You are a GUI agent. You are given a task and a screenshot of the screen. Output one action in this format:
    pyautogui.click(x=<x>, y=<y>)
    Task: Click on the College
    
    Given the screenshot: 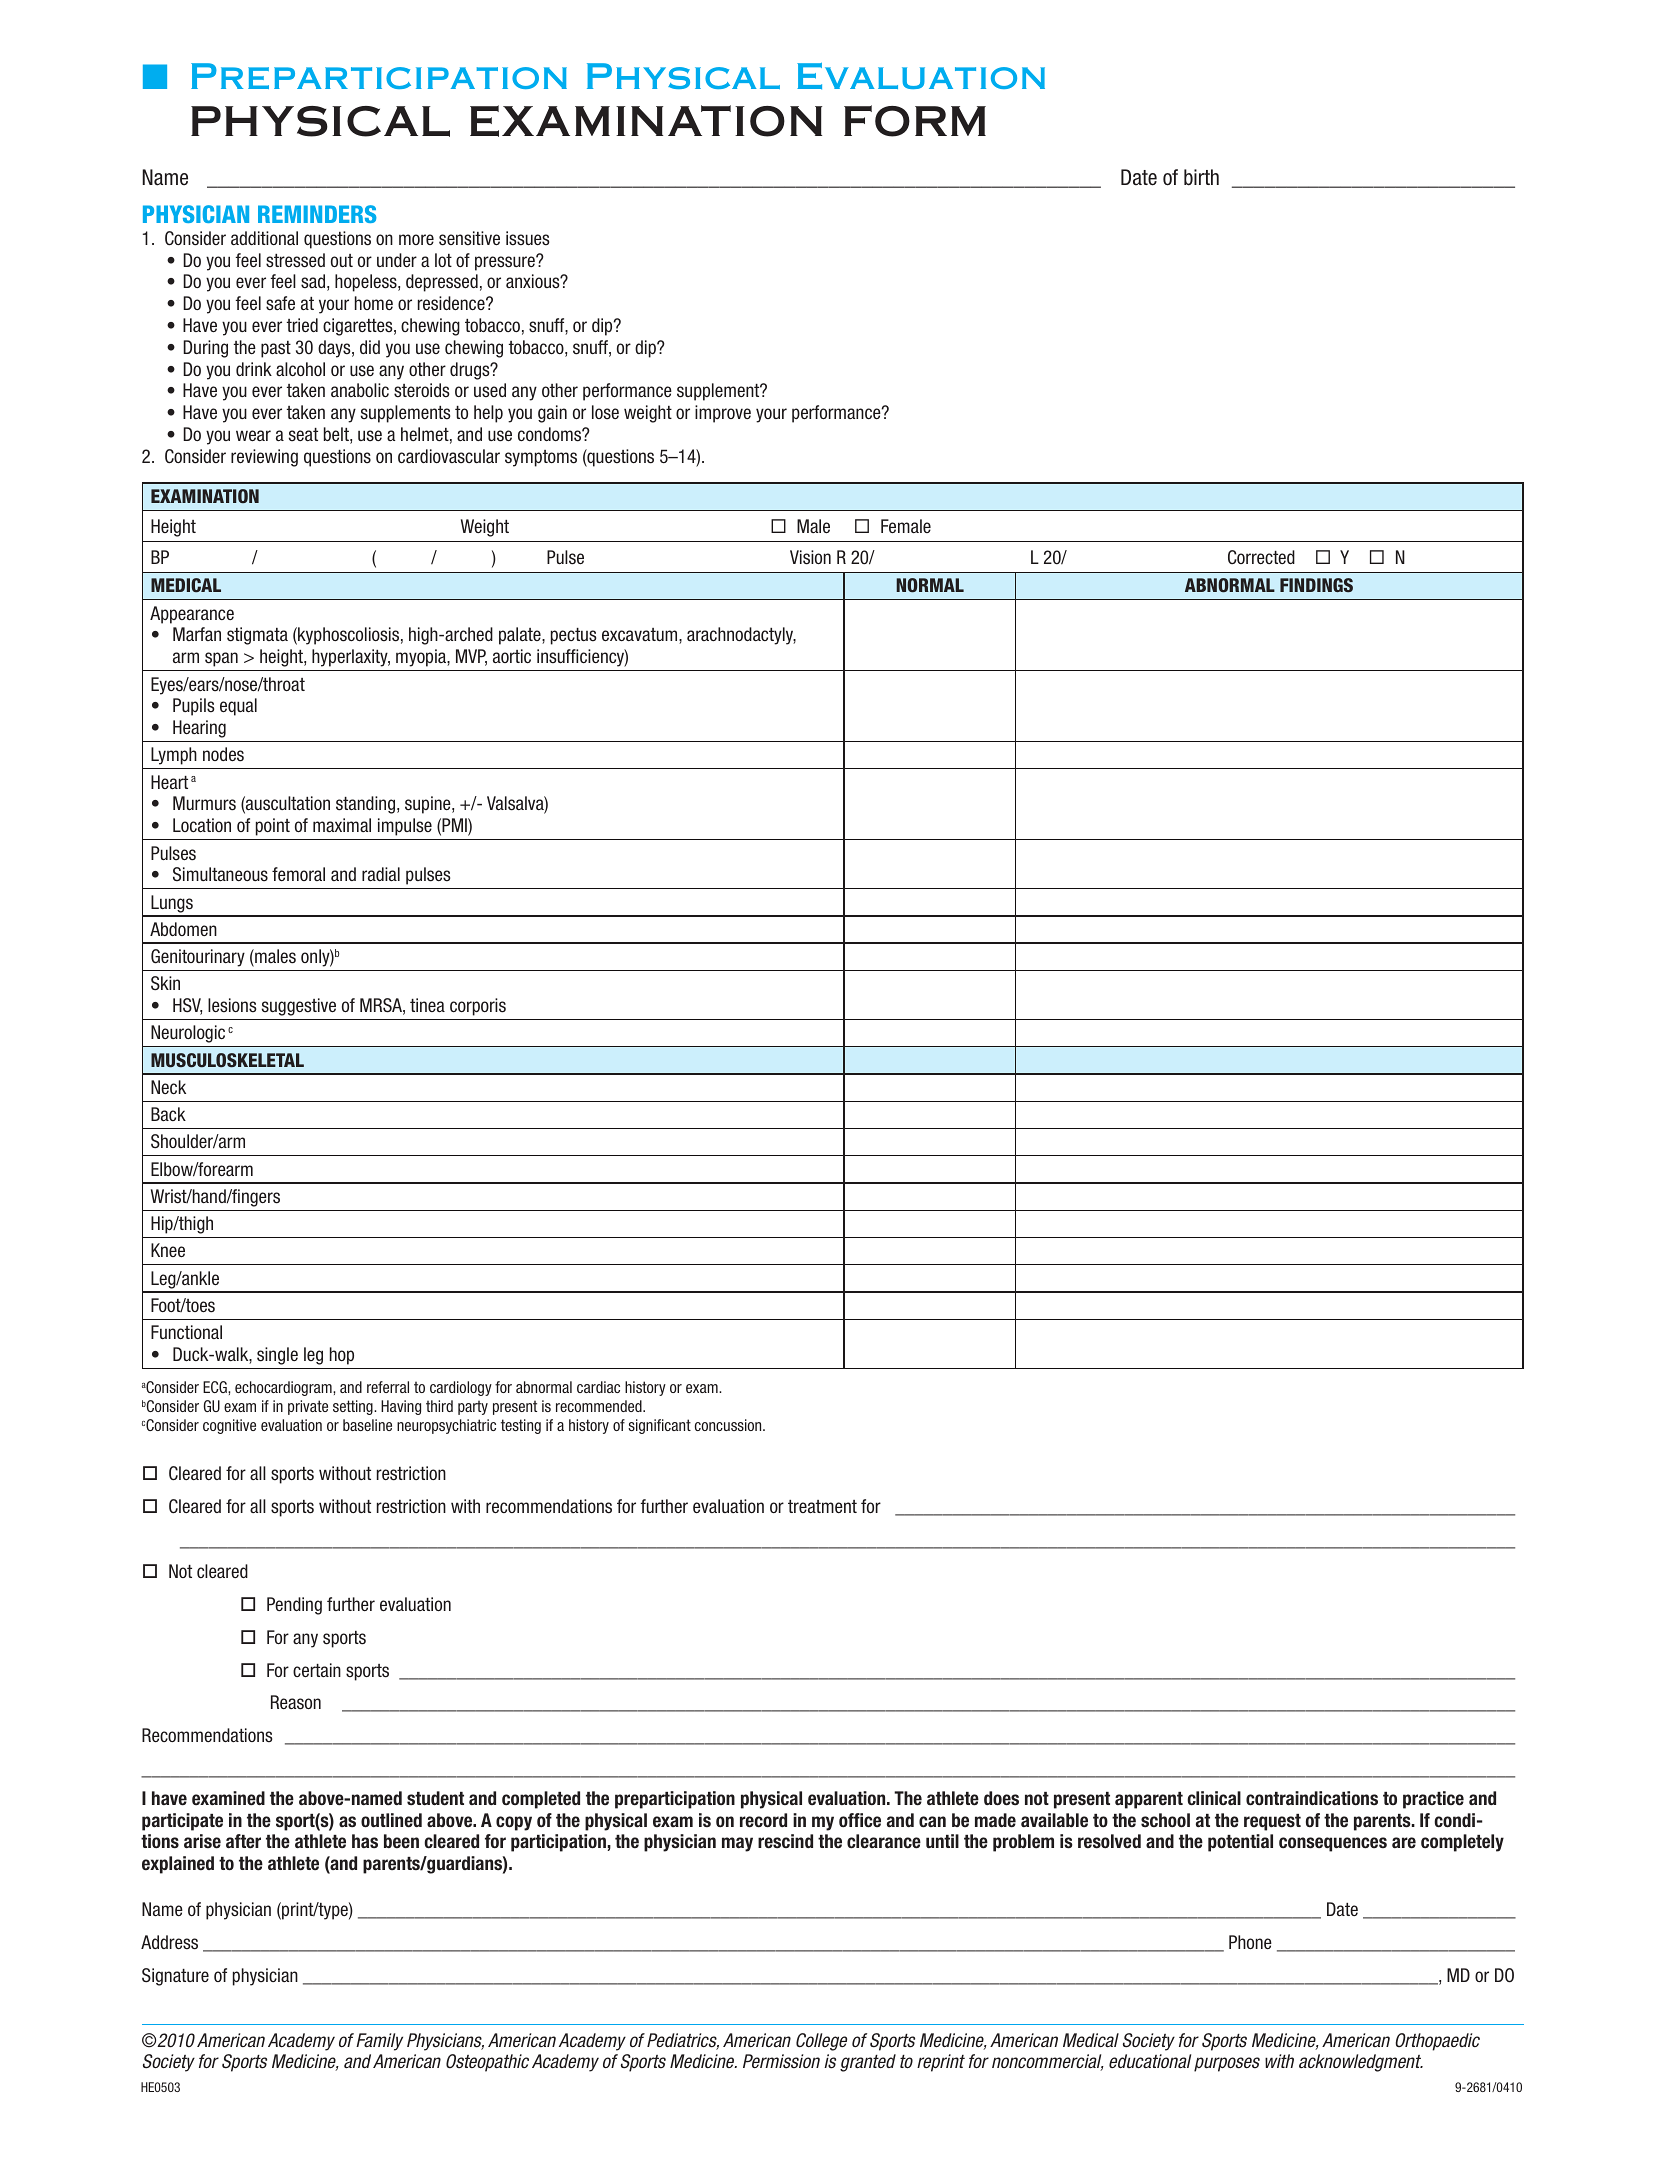 What is the action you would take?
    pyautogui.click(x=821, y=2042)
